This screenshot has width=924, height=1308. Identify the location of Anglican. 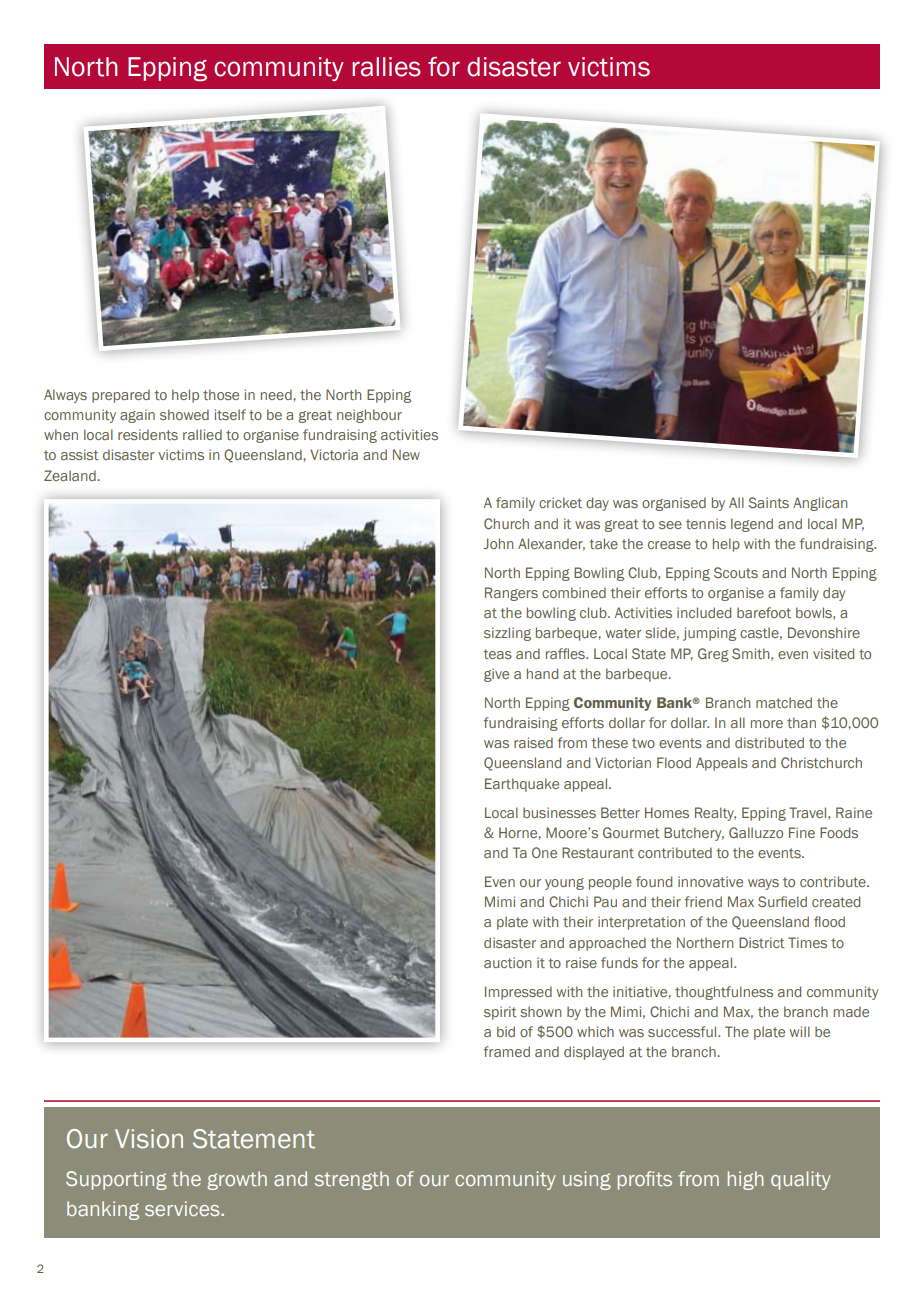
(820, 504).
